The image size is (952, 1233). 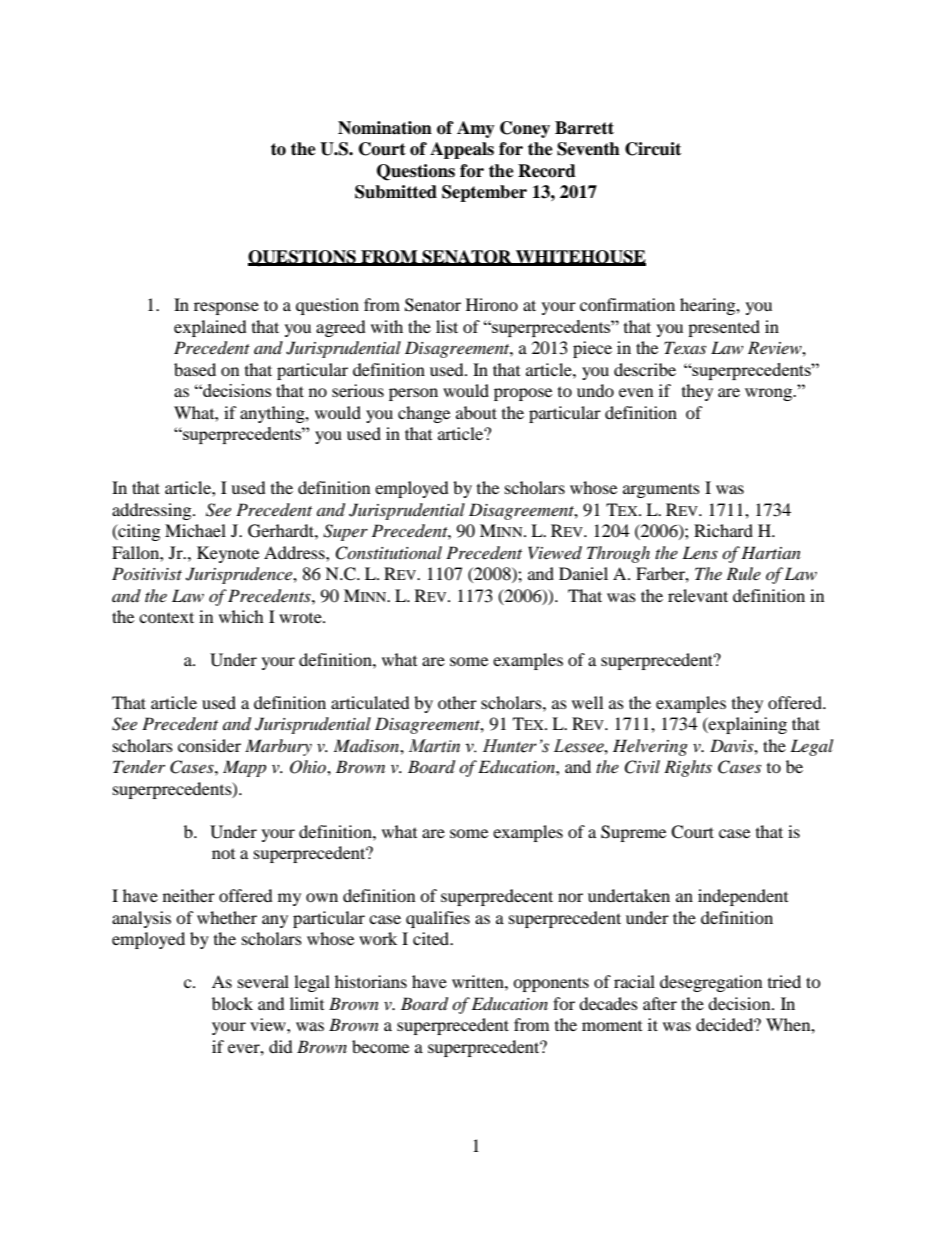 I want to click on block, so click(x=232, y=1003).
